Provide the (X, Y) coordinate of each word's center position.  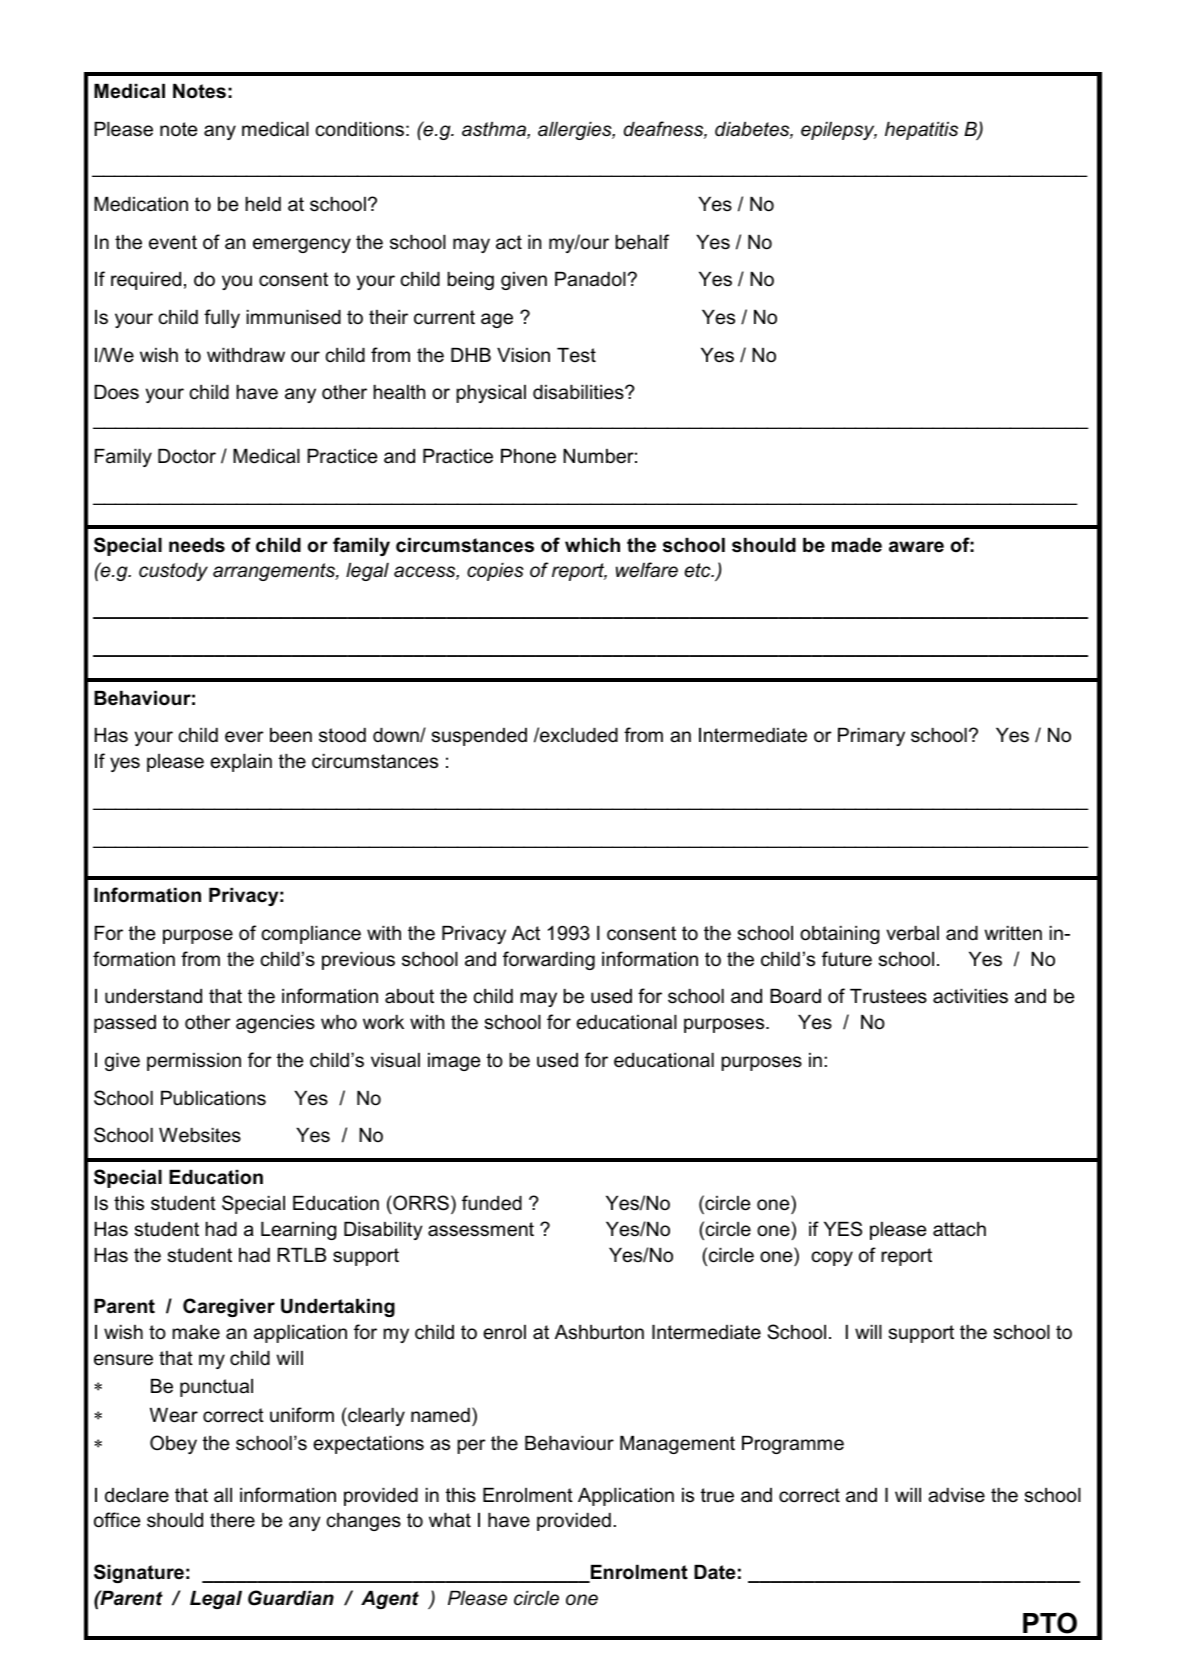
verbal (912, 933)
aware (916, 547)
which (592, 545)
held (263, 204)
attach (959, 1229)
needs (197, 545)
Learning (298, 1231)
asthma (495, 130)
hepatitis (921, 131)
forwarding (549, 960)
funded (492, 1203)
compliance (311, 935)
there (232, 1520)
